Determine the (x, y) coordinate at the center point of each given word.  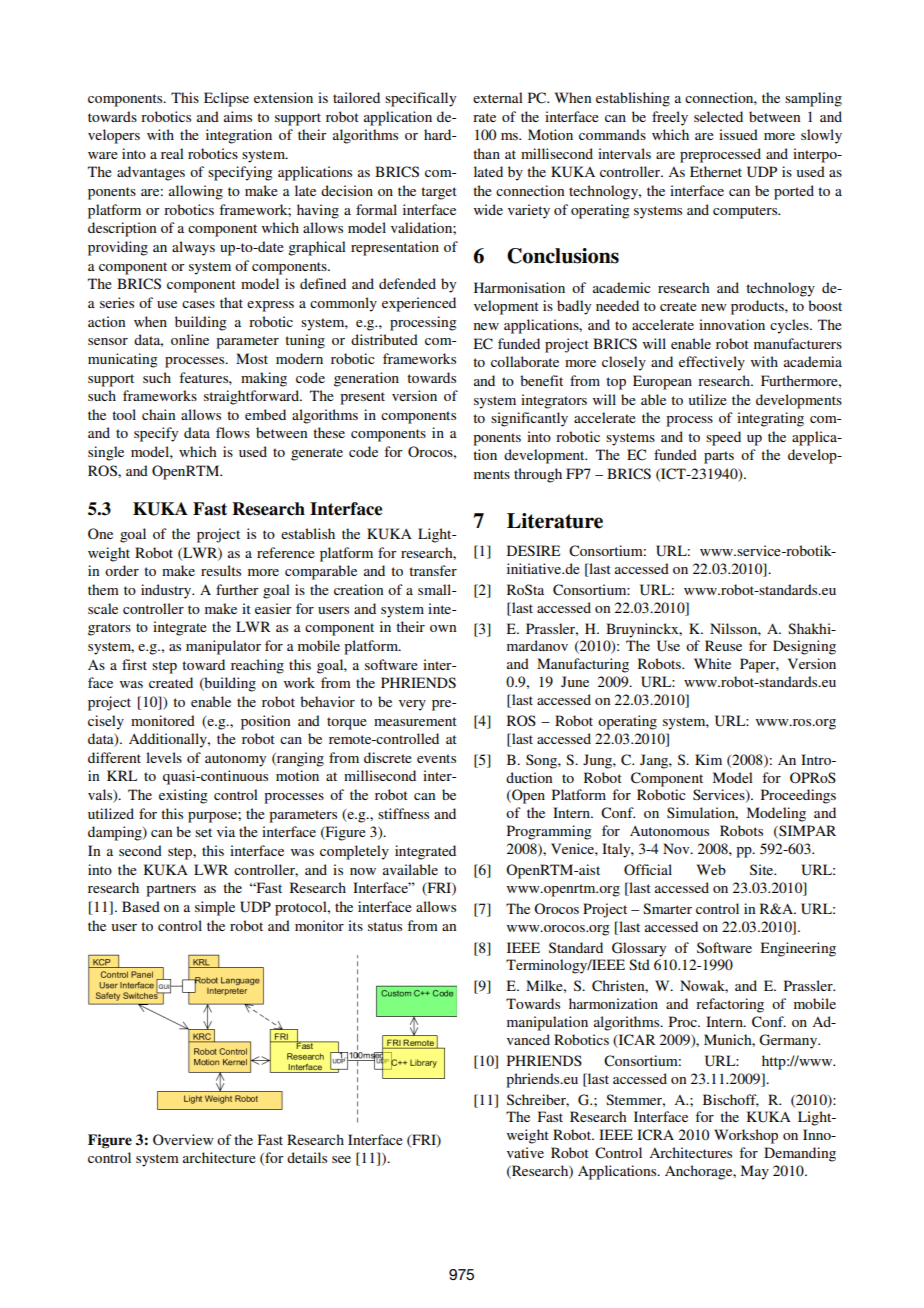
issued (738, 134)
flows (233, 432)
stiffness (403, 813)
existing (183, 796)
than (486, 153)
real (172, 153)
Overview (183, 1140)
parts (719, 457)
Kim (708, 759)
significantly (529, 419)
